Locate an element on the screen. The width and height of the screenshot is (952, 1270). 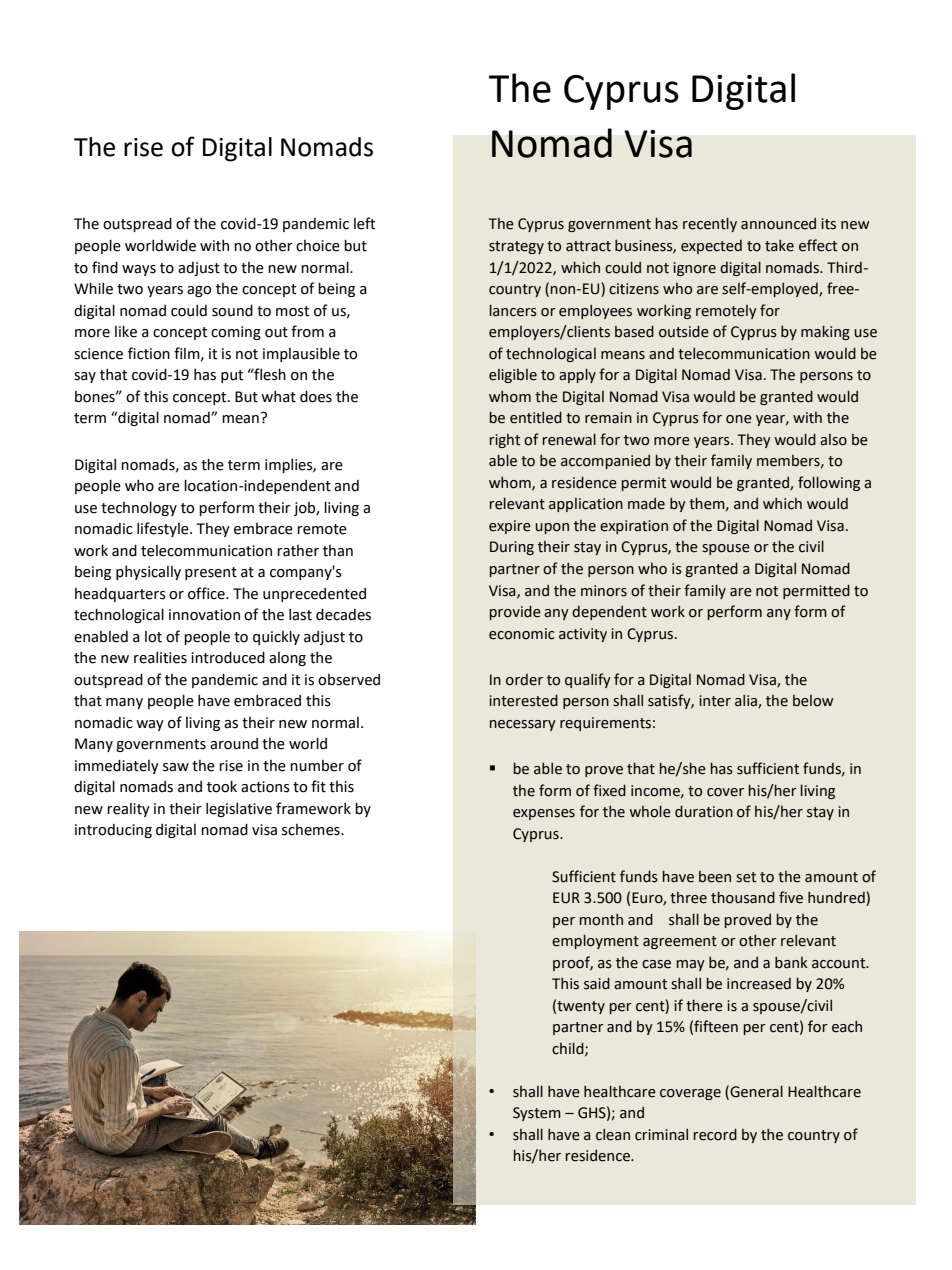
clean is located at coordinates (613, 1135).
